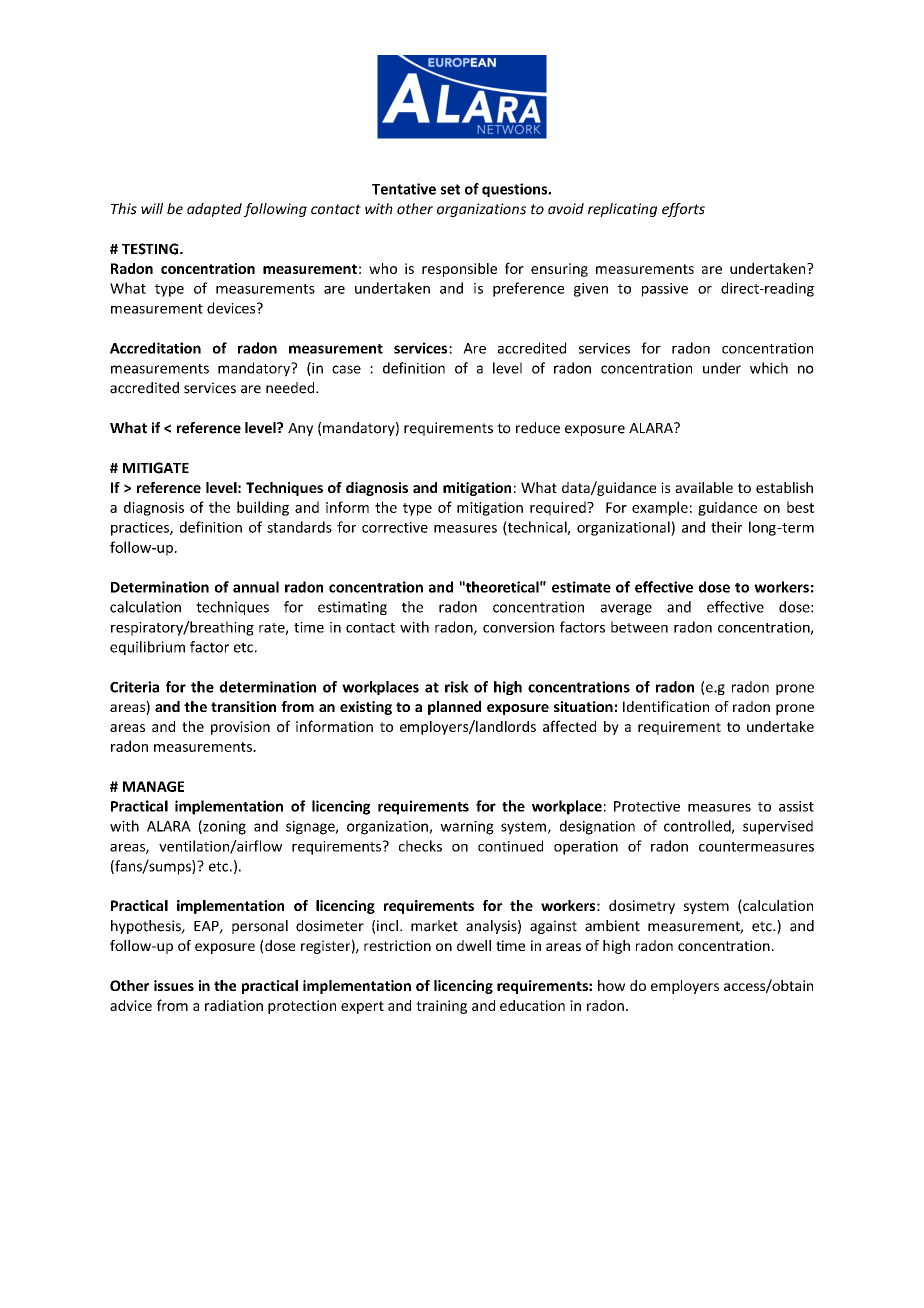 The image size is (924, 1308). What do you see at coordinates (291, 388) in the page?
I see `needed` at bounding box center [291, 388].
